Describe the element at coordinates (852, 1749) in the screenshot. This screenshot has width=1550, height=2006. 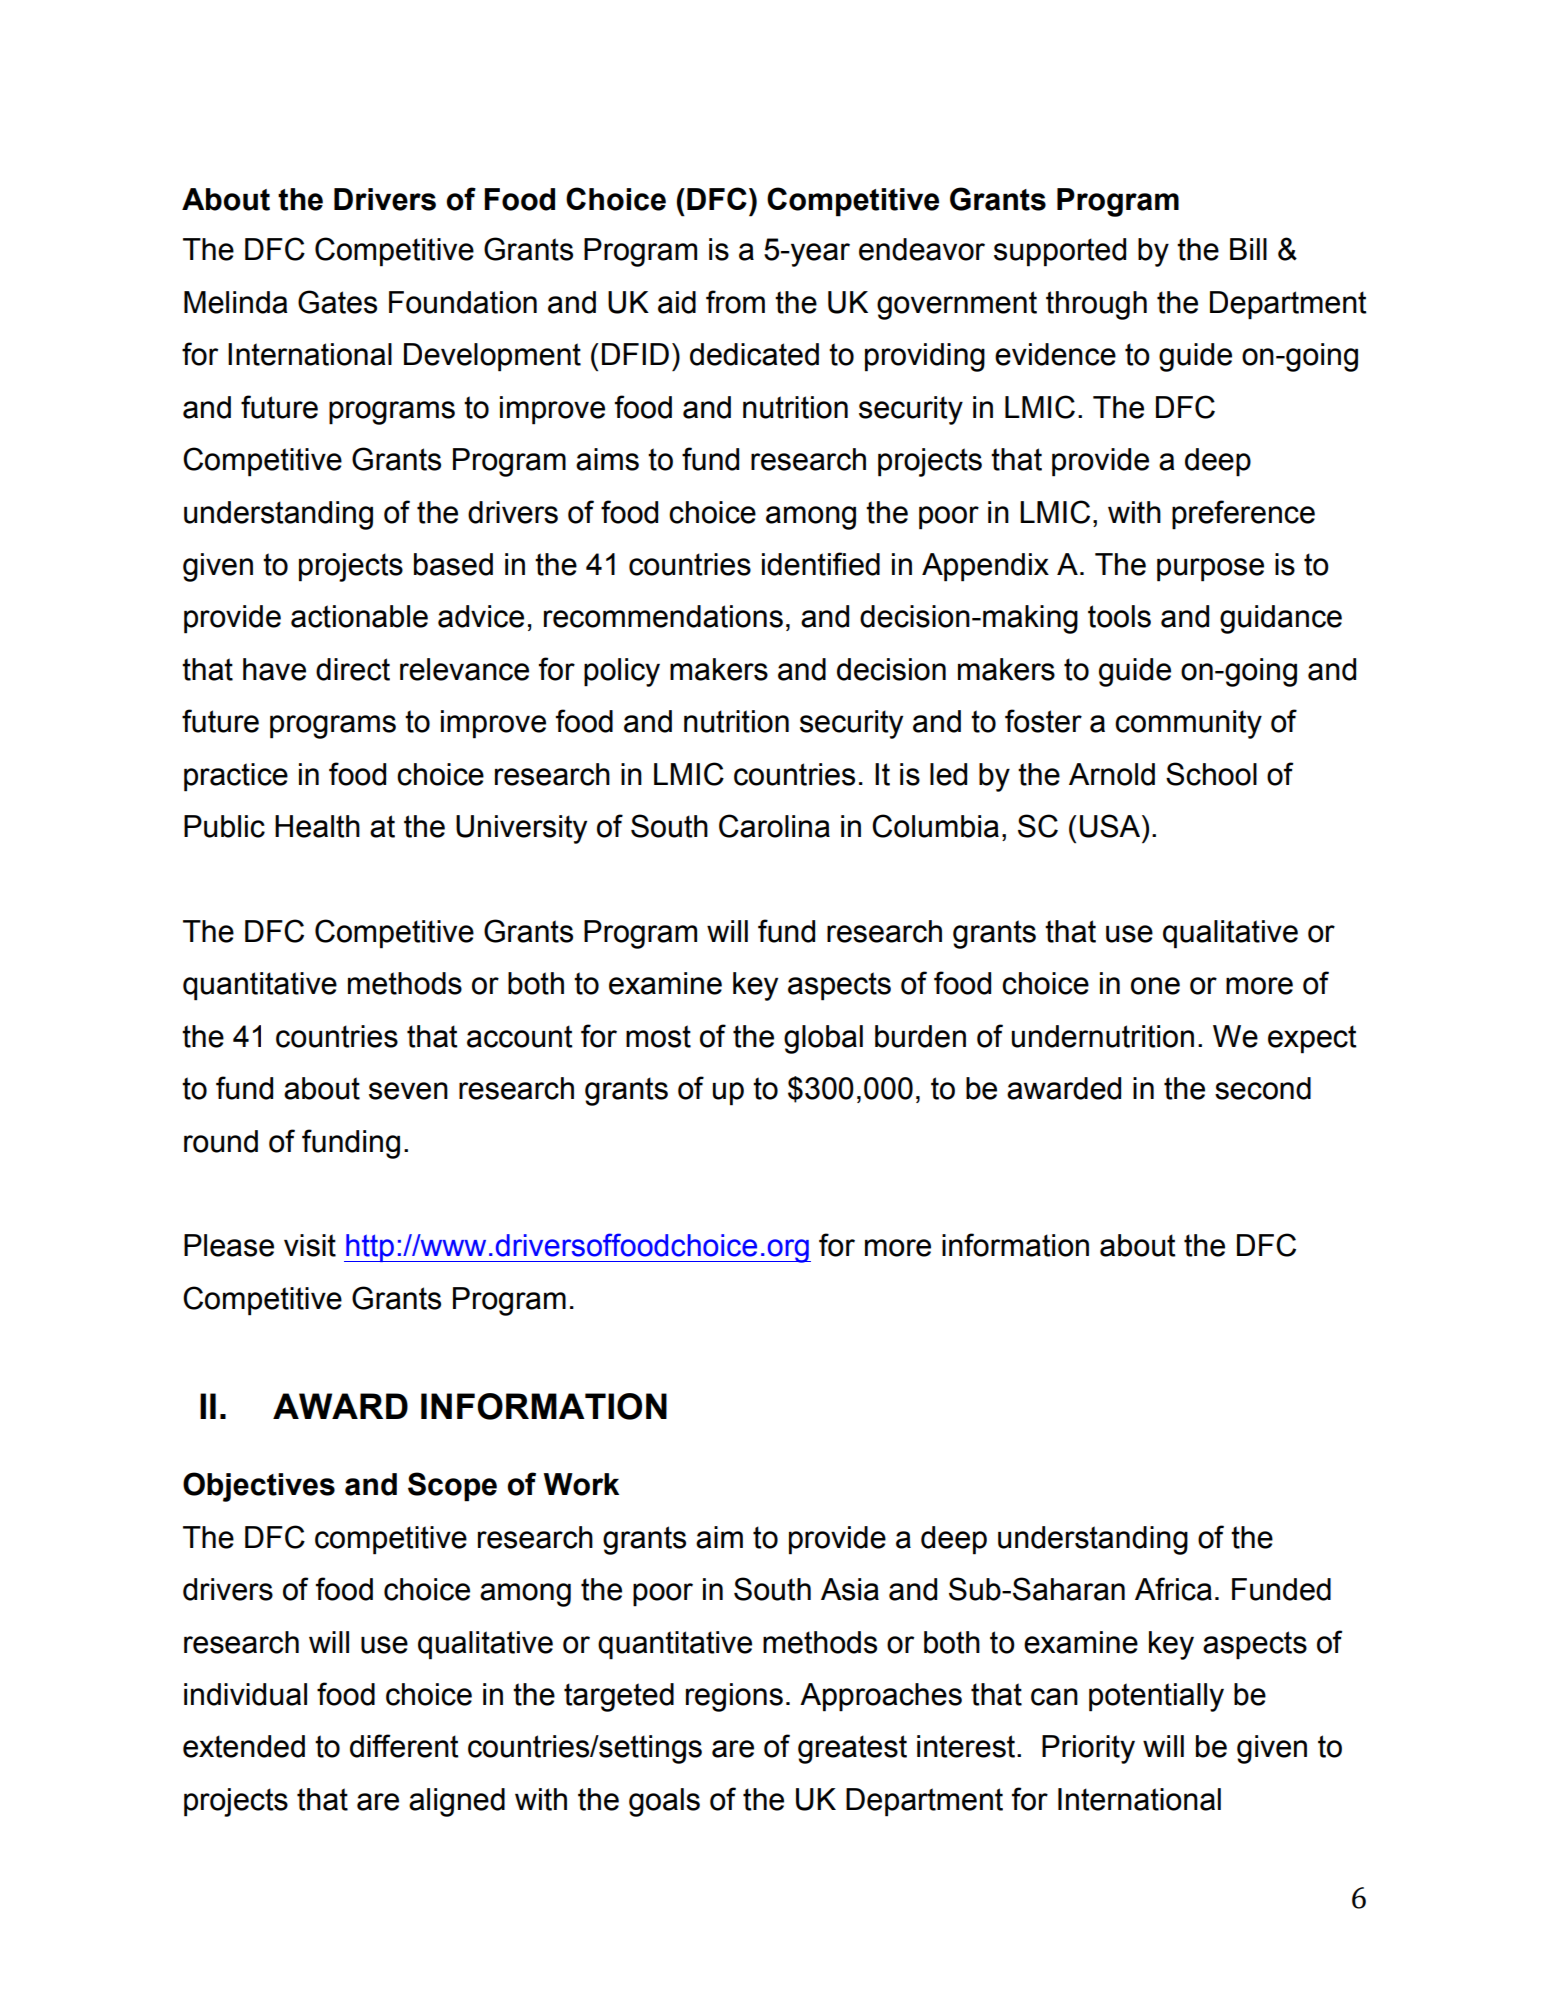
I see `greatest` at that location.
